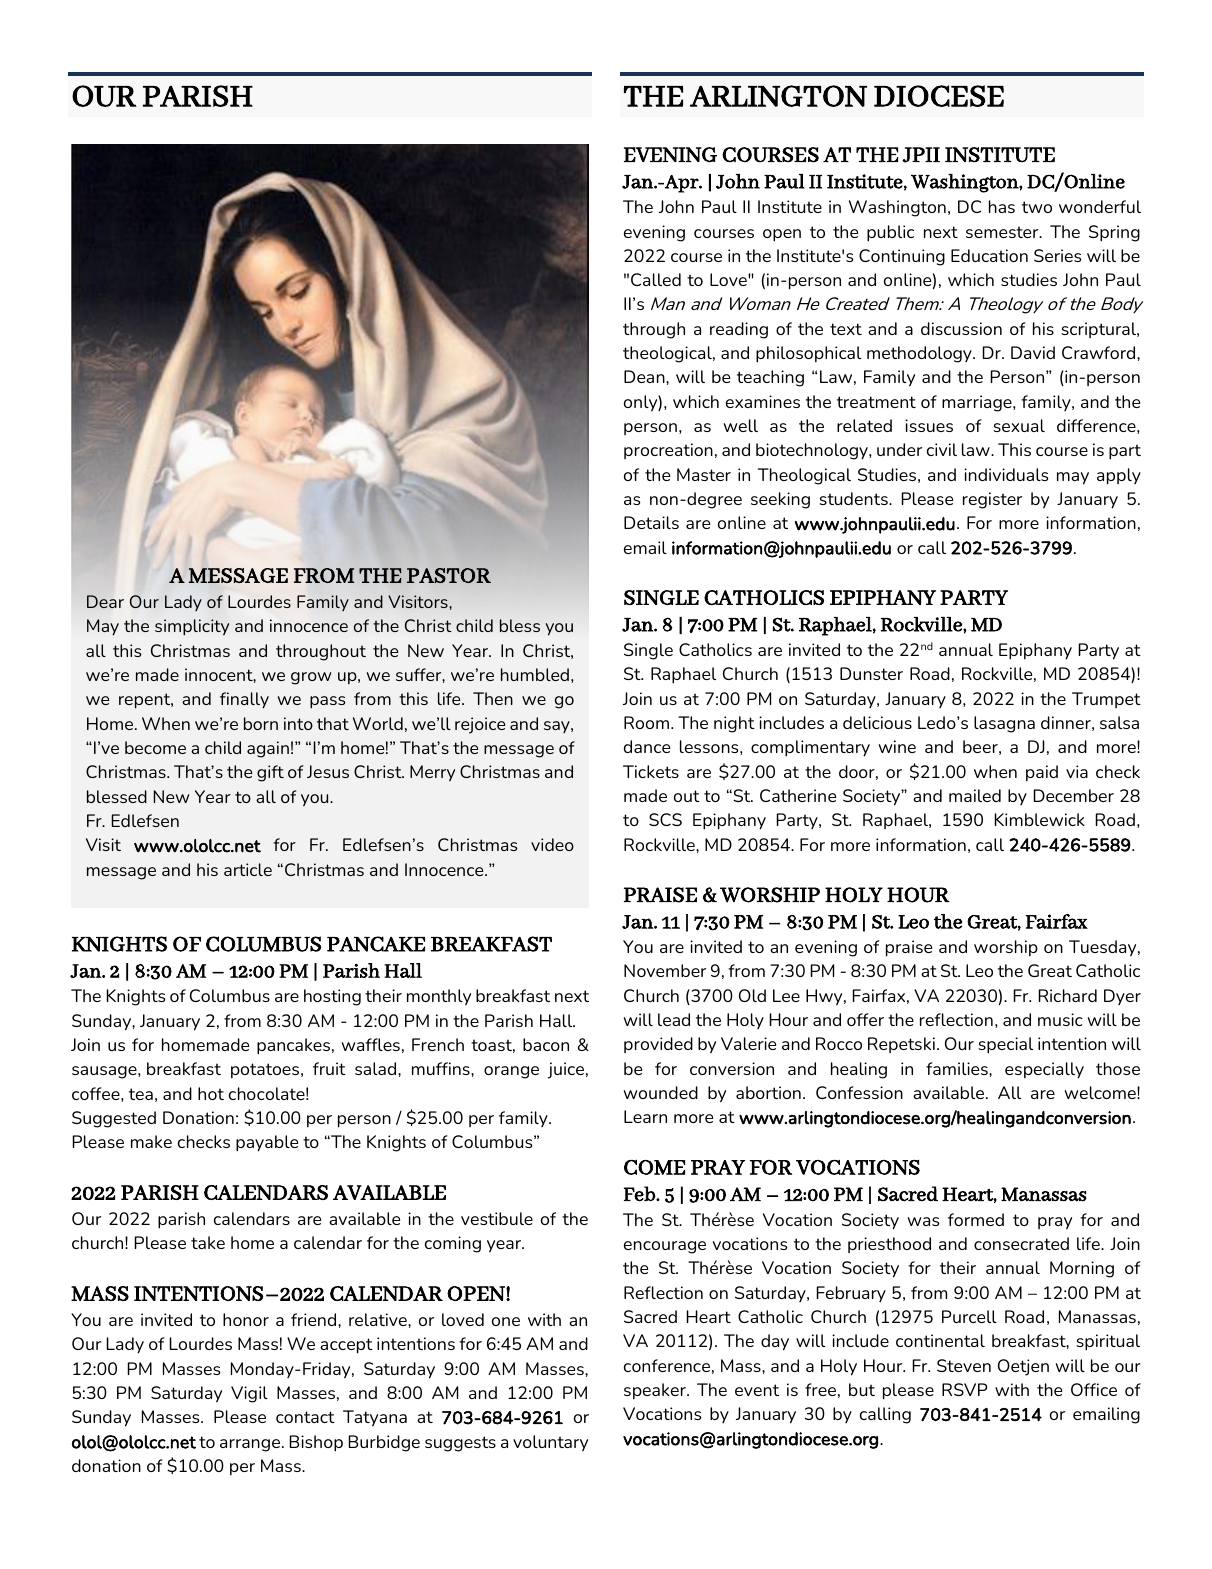 This screenshot has height=1569, width=1212. What do you see at coordinates (332, 997) in the screenshot?
I see `hosting` at bounding box center [332, 997].
